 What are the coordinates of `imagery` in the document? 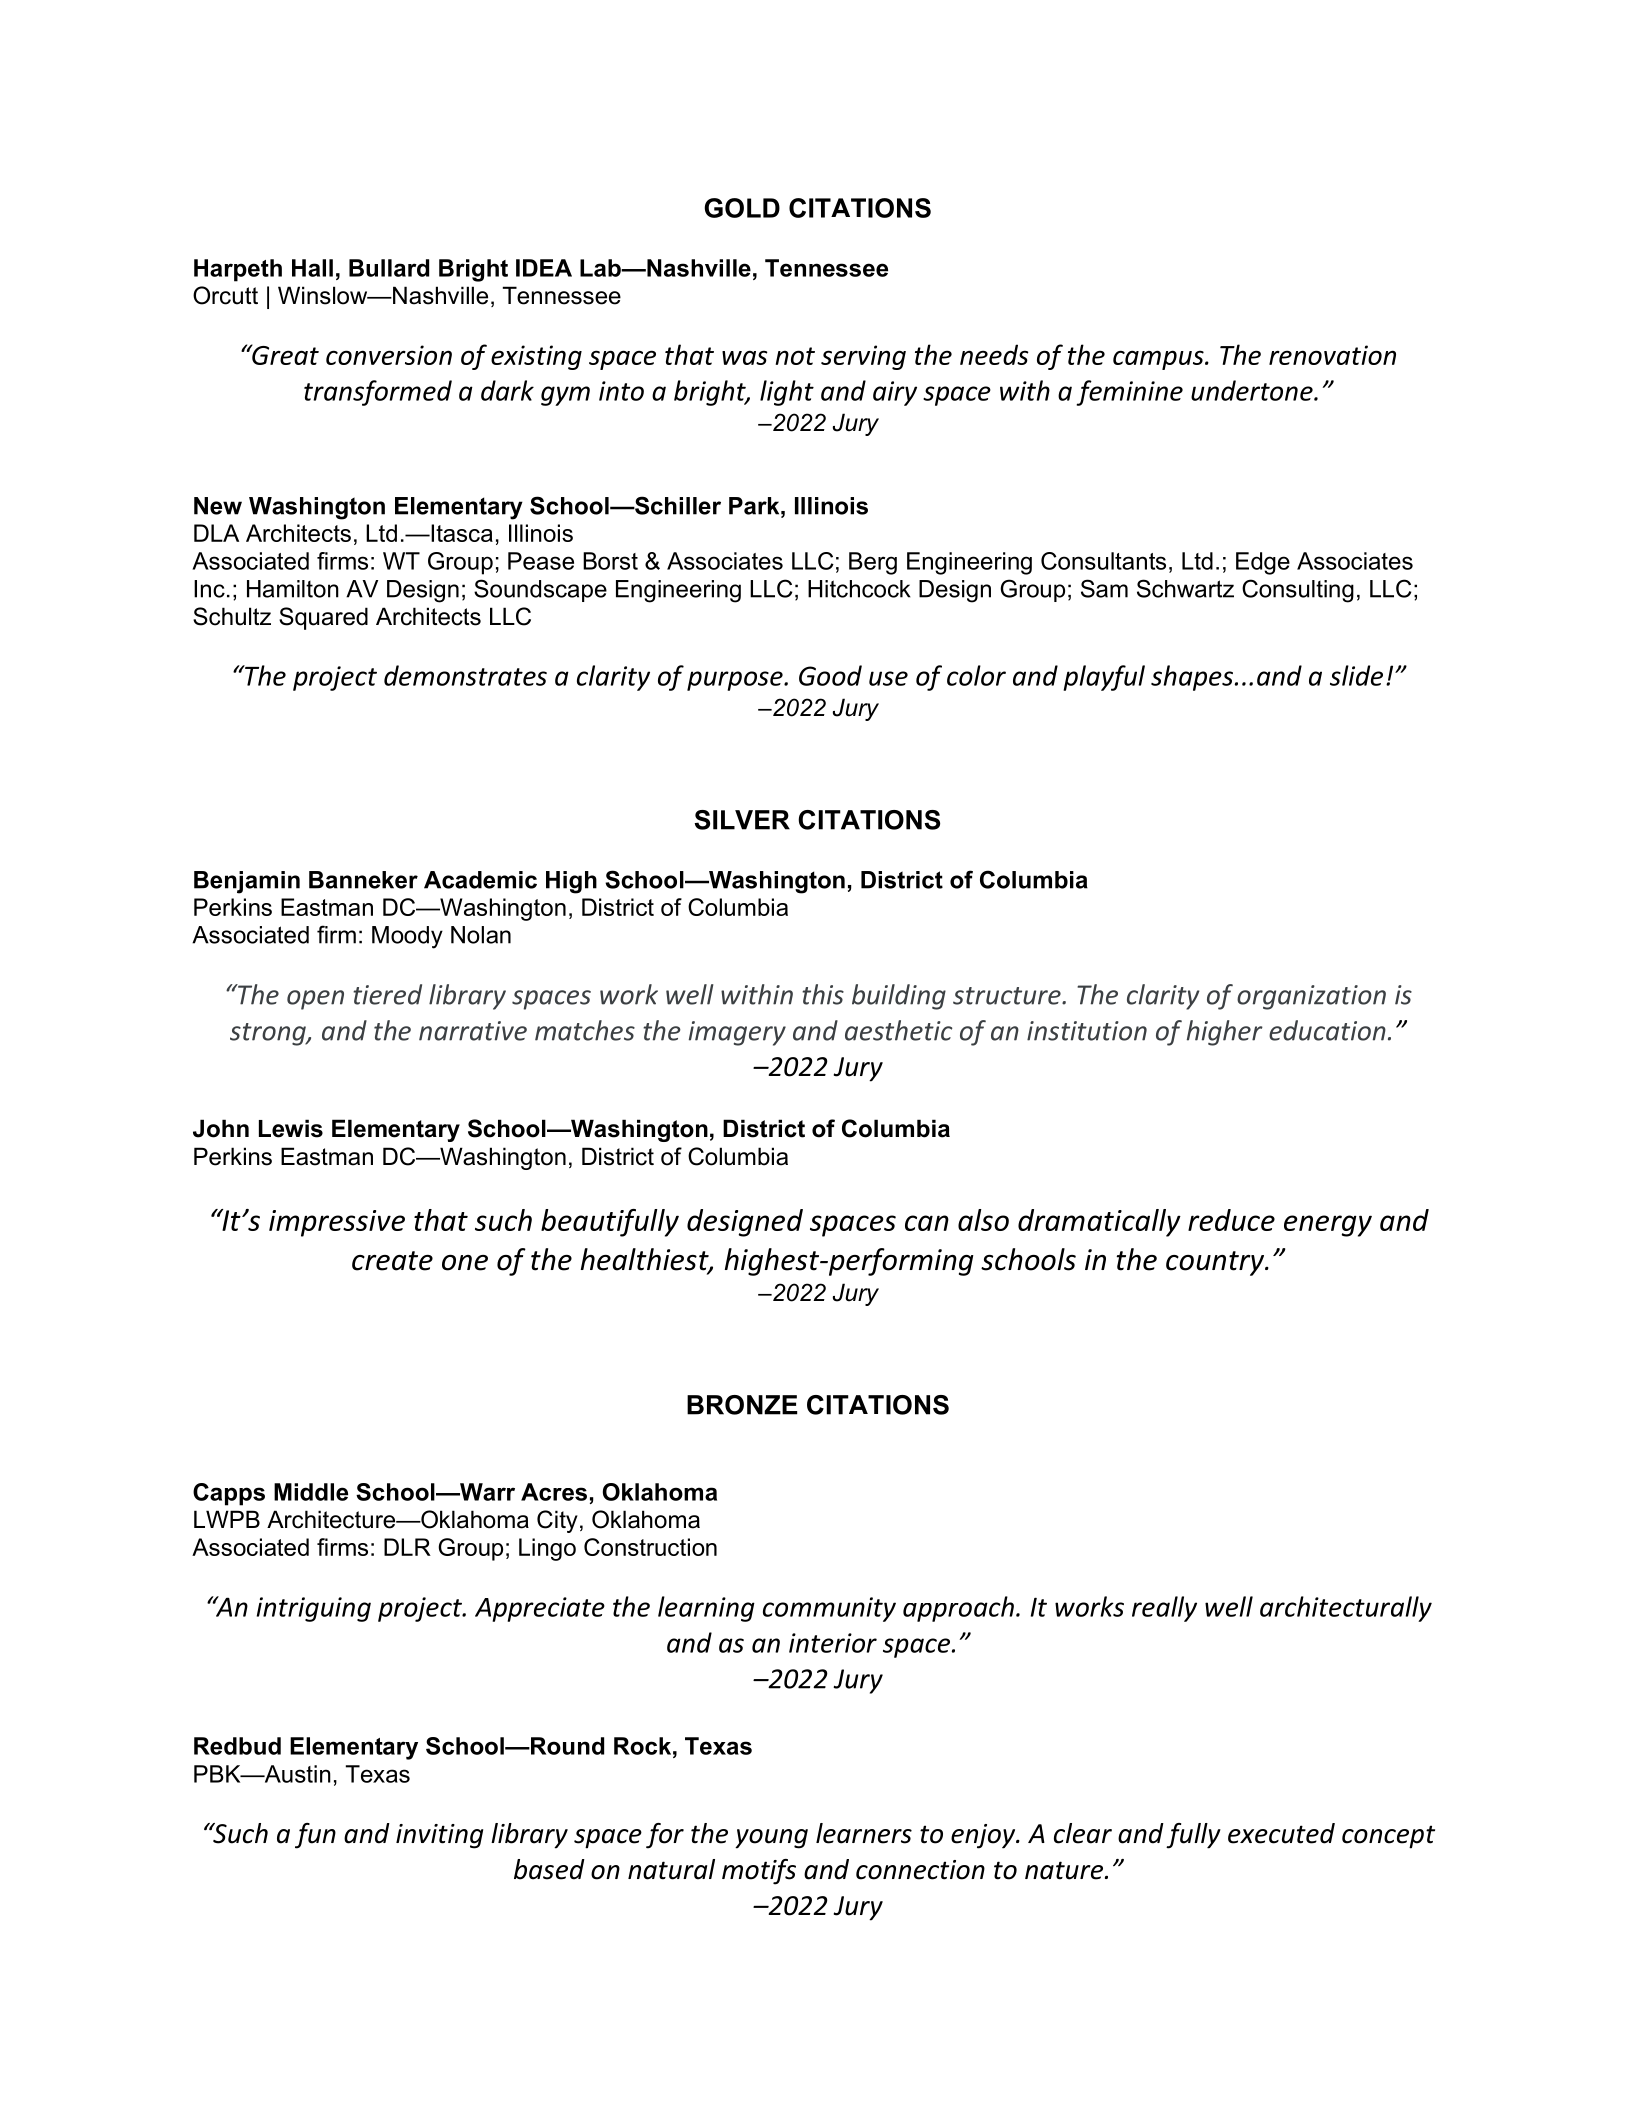 It's located at (737, 1033).
